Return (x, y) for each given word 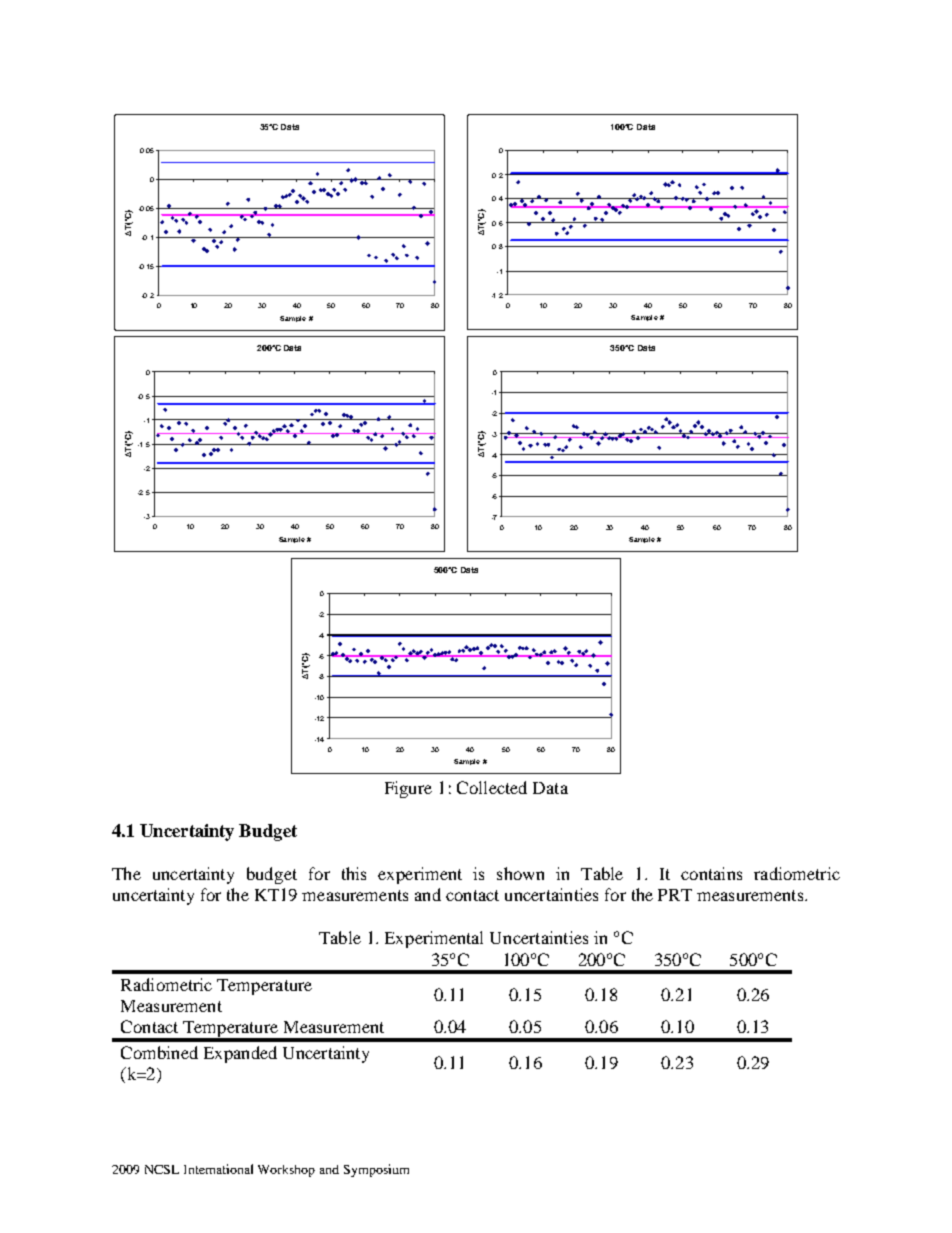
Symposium (376, 1170)
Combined (159, 1052)
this (354, 873)
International (218, 1169)
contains (711, 873)
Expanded (240, 1054)
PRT (675, 895)
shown (520, 873)
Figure (408, 789)
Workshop (286, 1171)
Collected (492, 787)
